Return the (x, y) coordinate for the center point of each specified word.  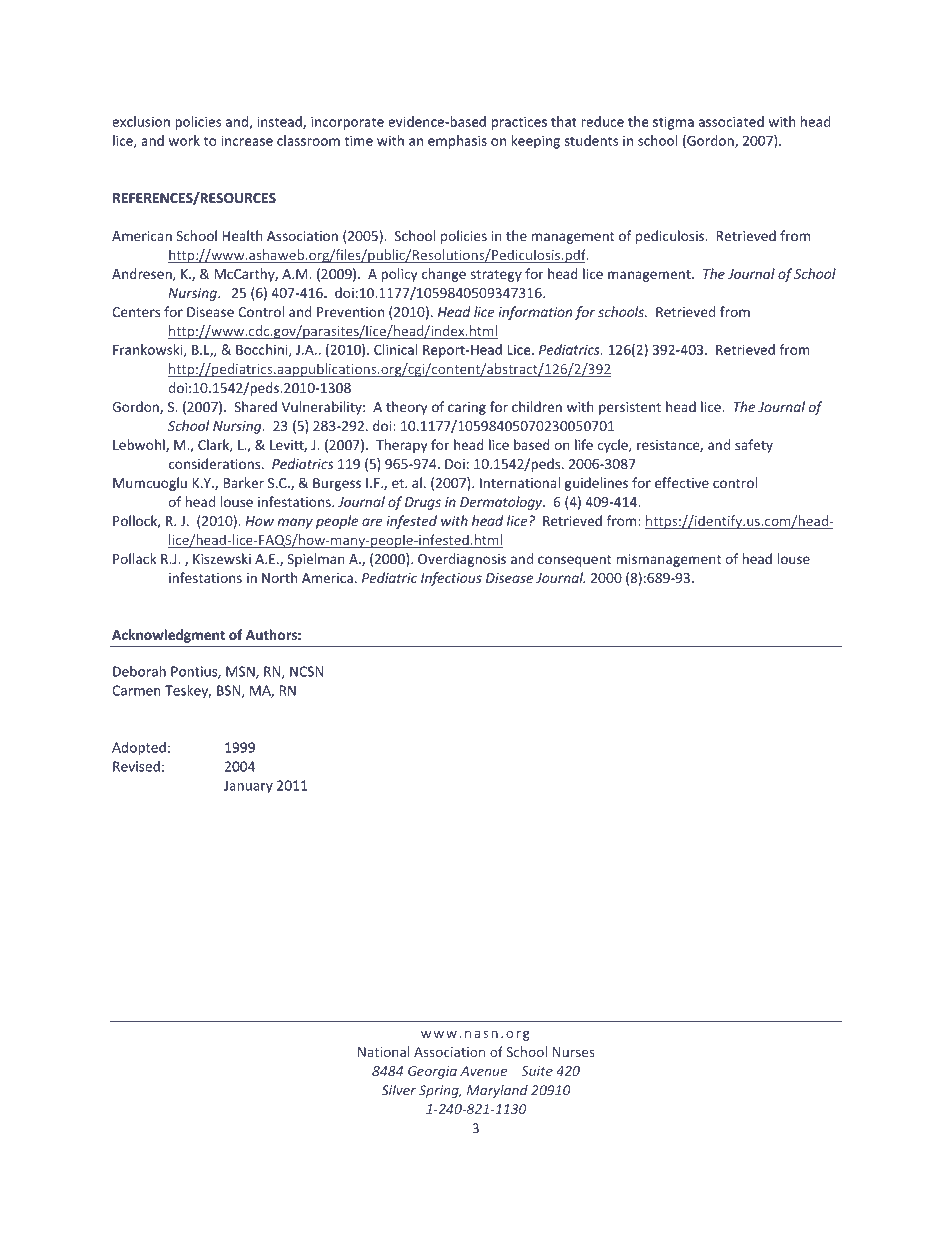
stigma (673, 123)
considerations (216, 463)
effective (682, 482)
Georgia (432, 1072)
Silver (399, 1090)
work (184, 140)
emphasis (457, 142)
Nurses (574, 1052)
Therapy (401, 446)
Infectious (451, 579)
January (248, 787)
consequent (574, 561)
